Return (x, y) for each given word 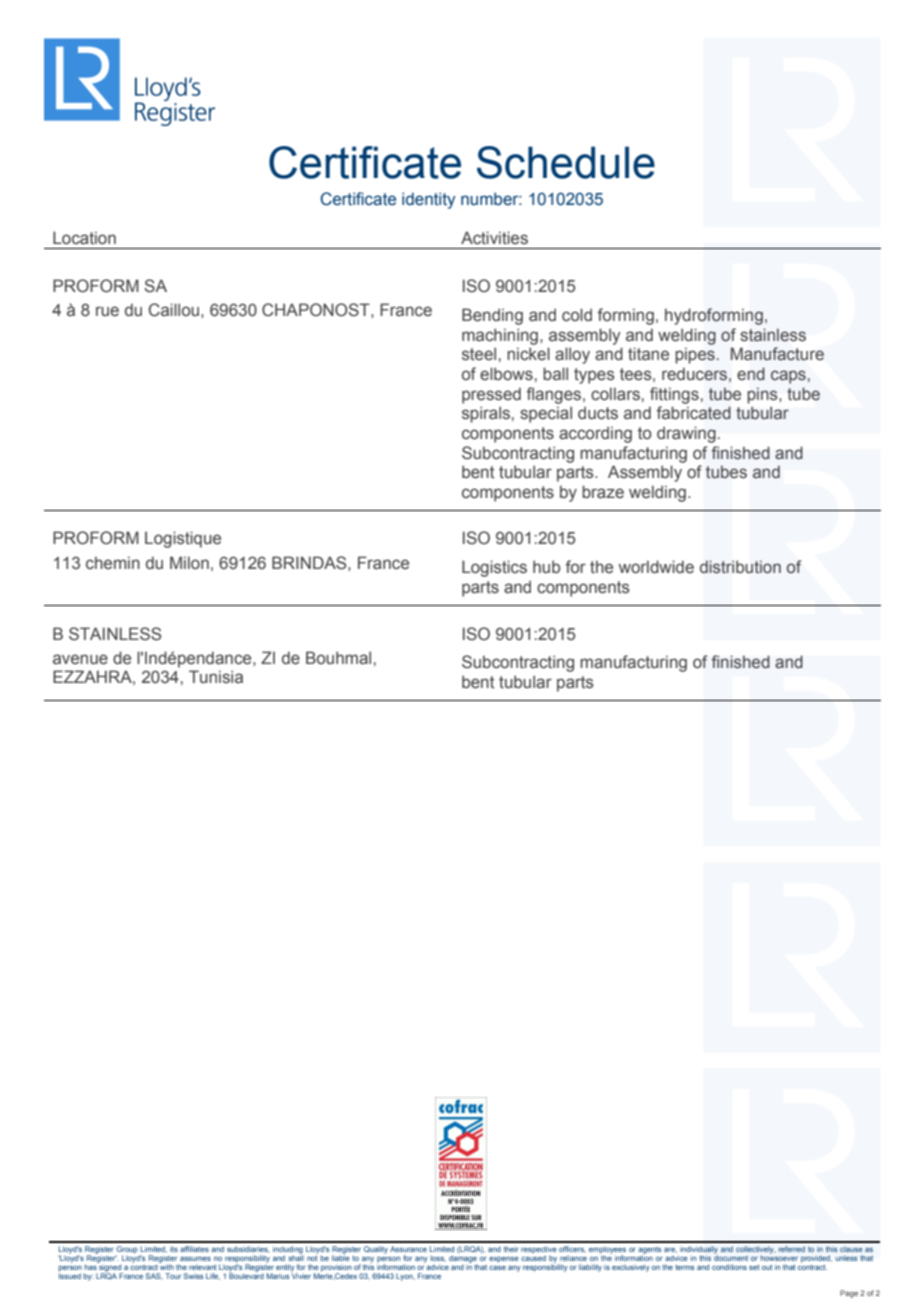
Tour (173, 1276)
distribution (740, 567)
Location (84, 238)
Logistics (494, 568)
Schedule (566, 162)
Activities (494, 238)
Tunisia (216, 677)
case (497, 1267)
